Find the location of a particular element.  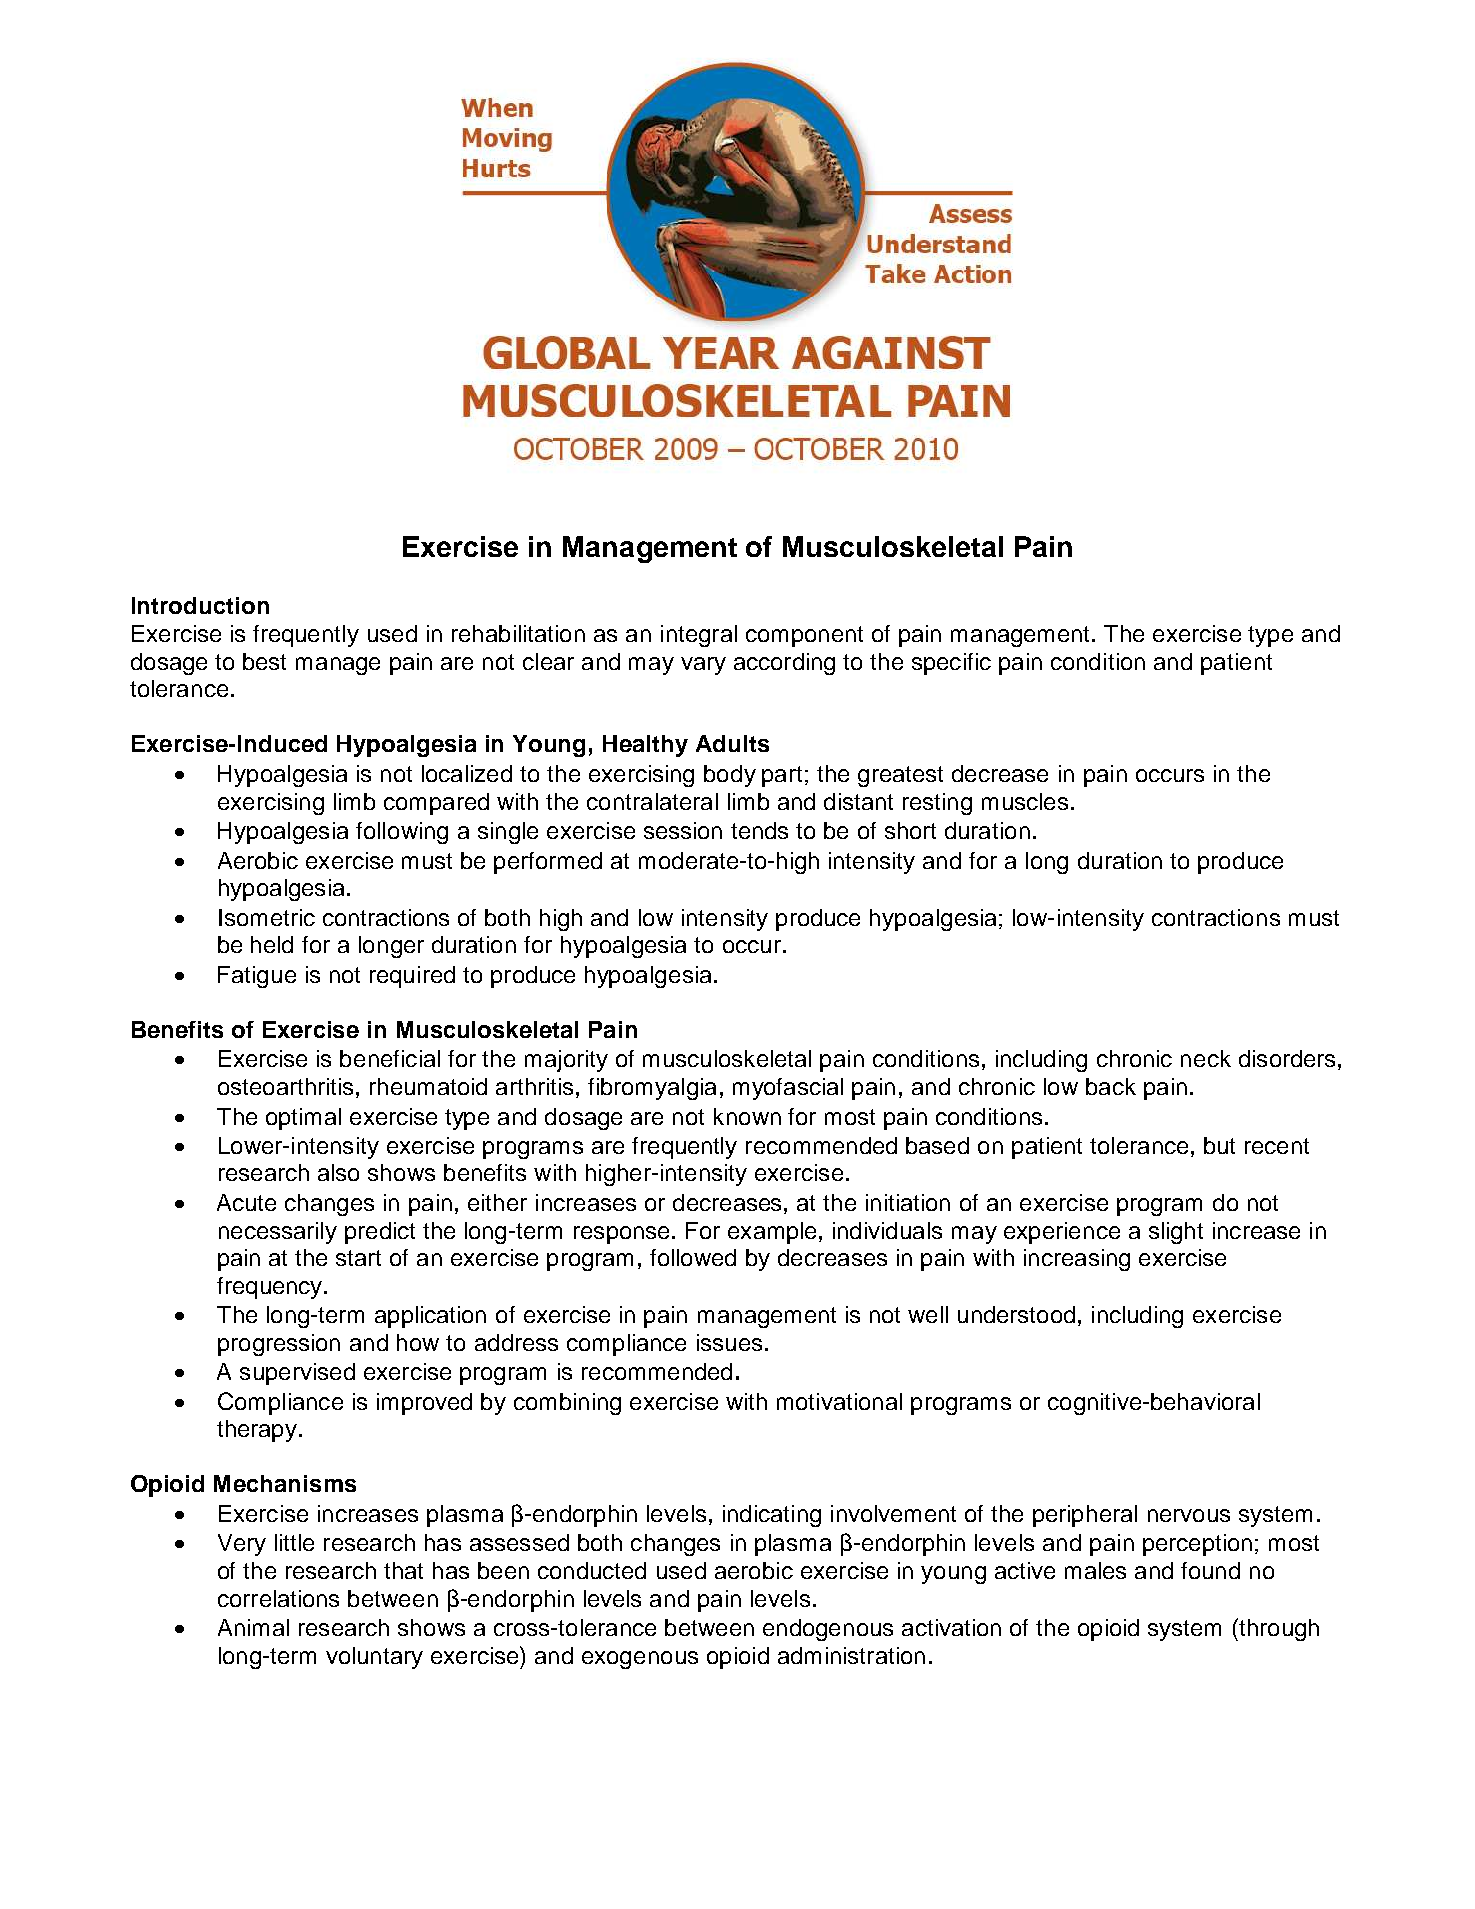

integral is located at coordinates (699, 636).
